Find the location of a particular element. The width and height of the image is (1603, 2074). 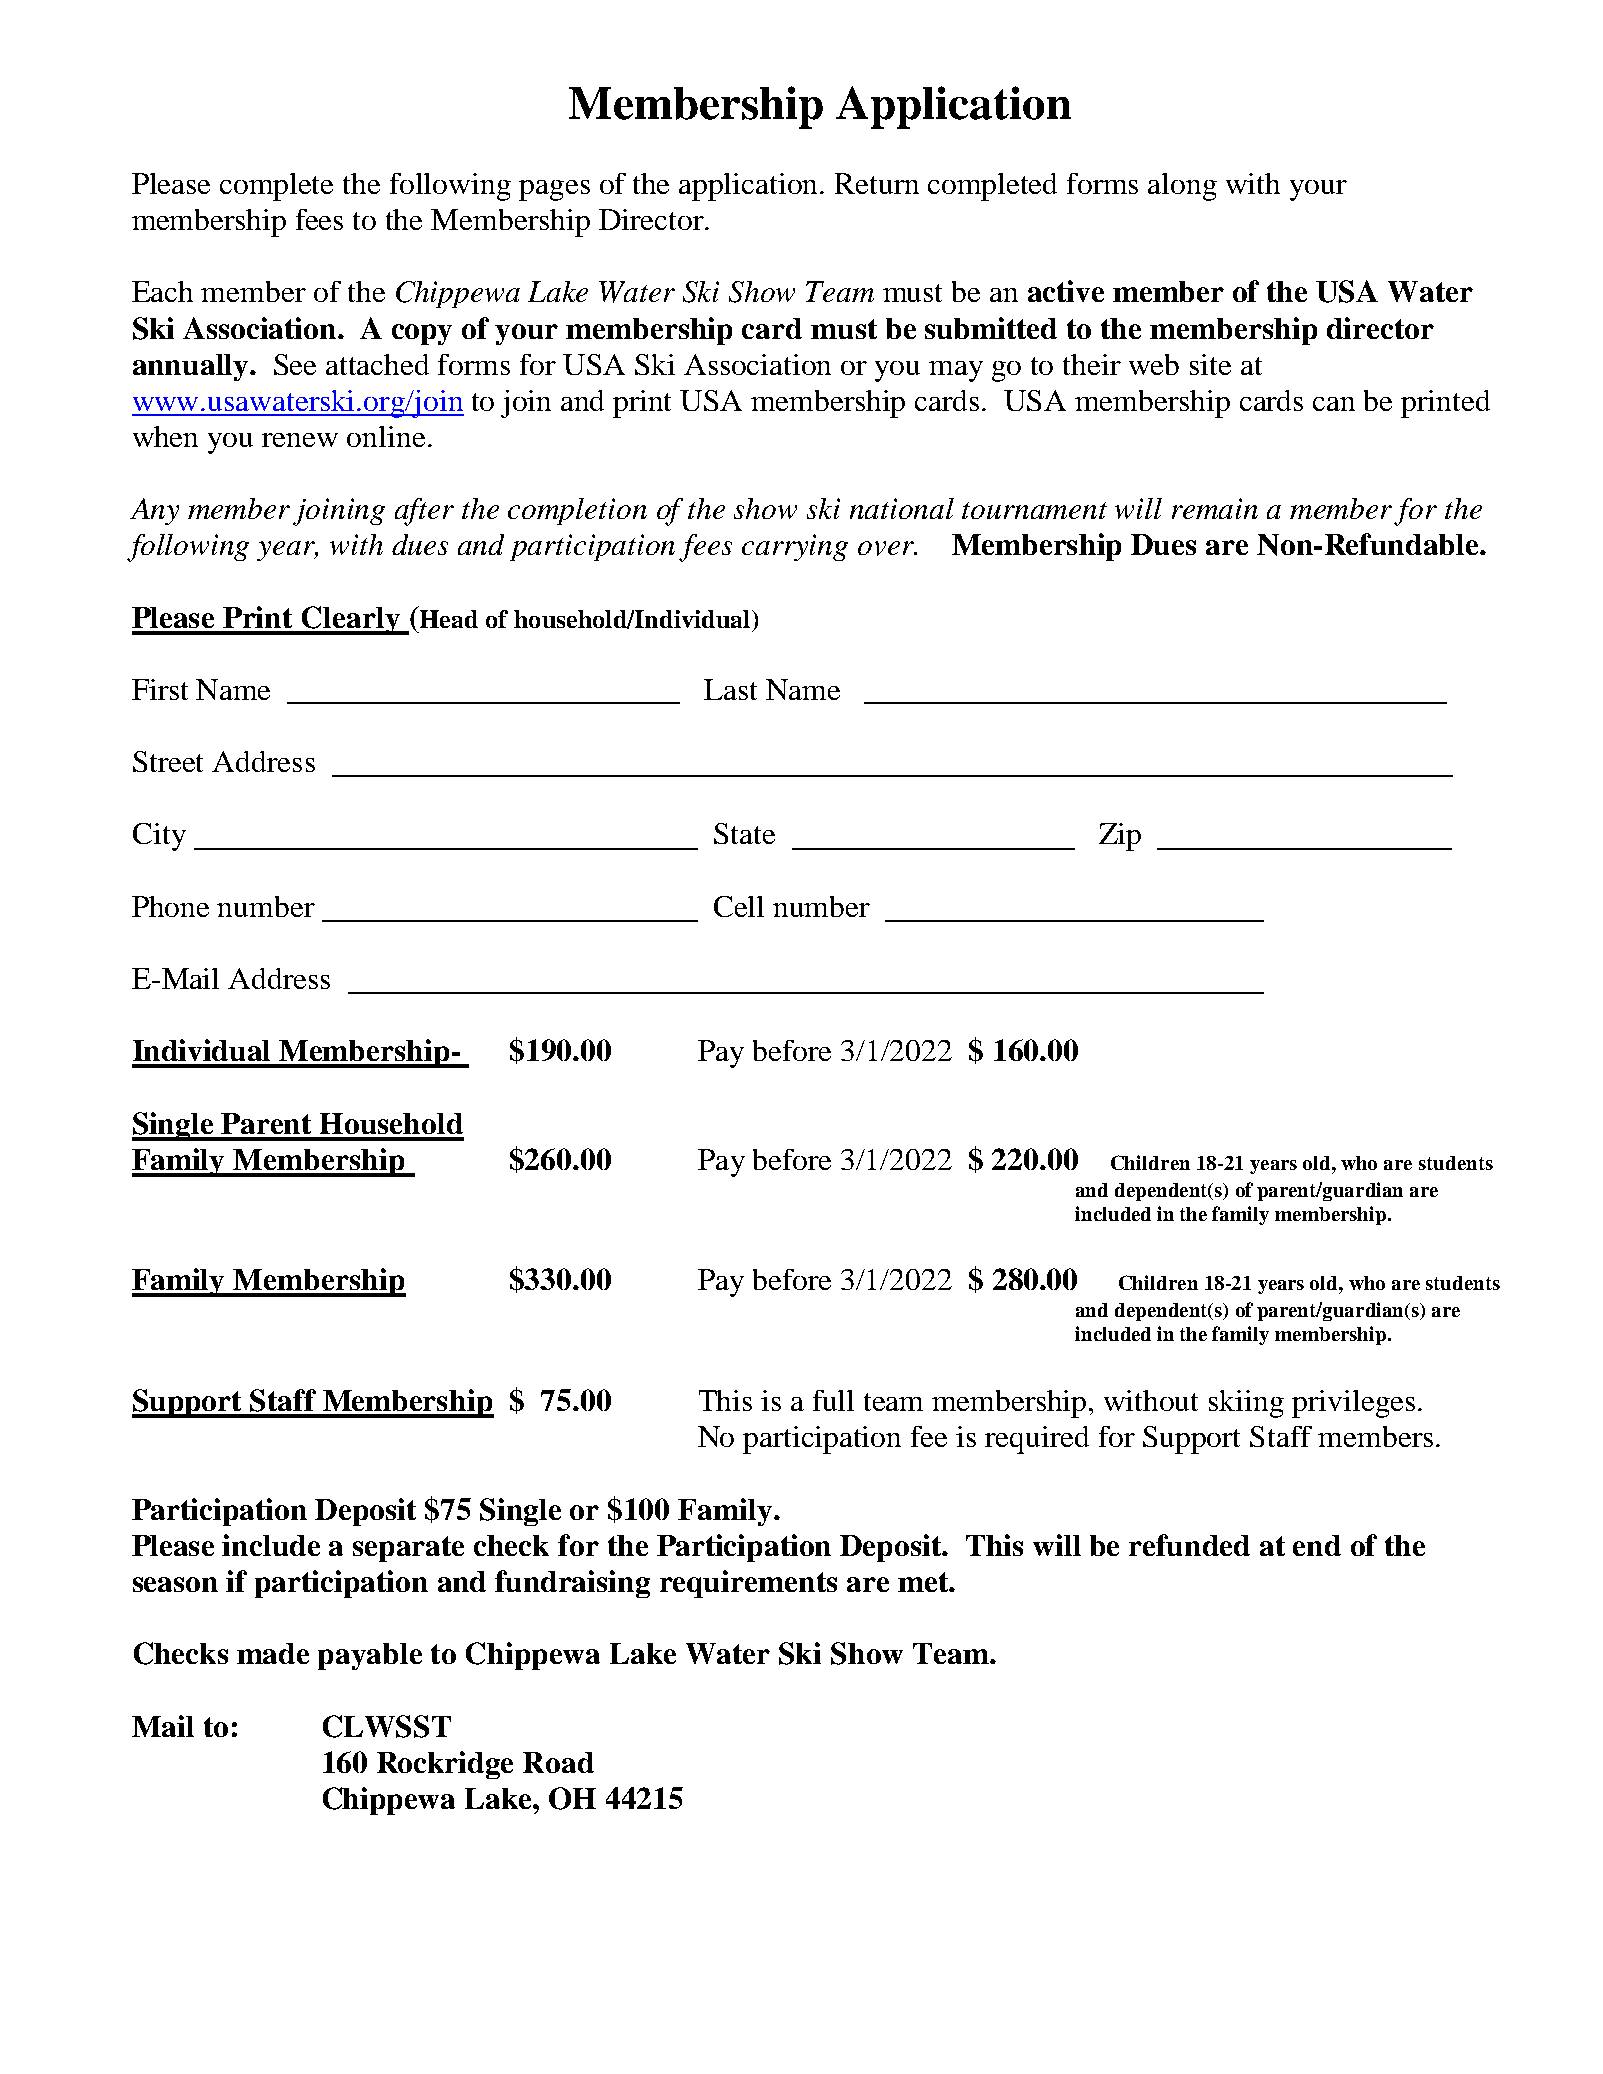

refunded is located at coordinates (1189, 1545).
